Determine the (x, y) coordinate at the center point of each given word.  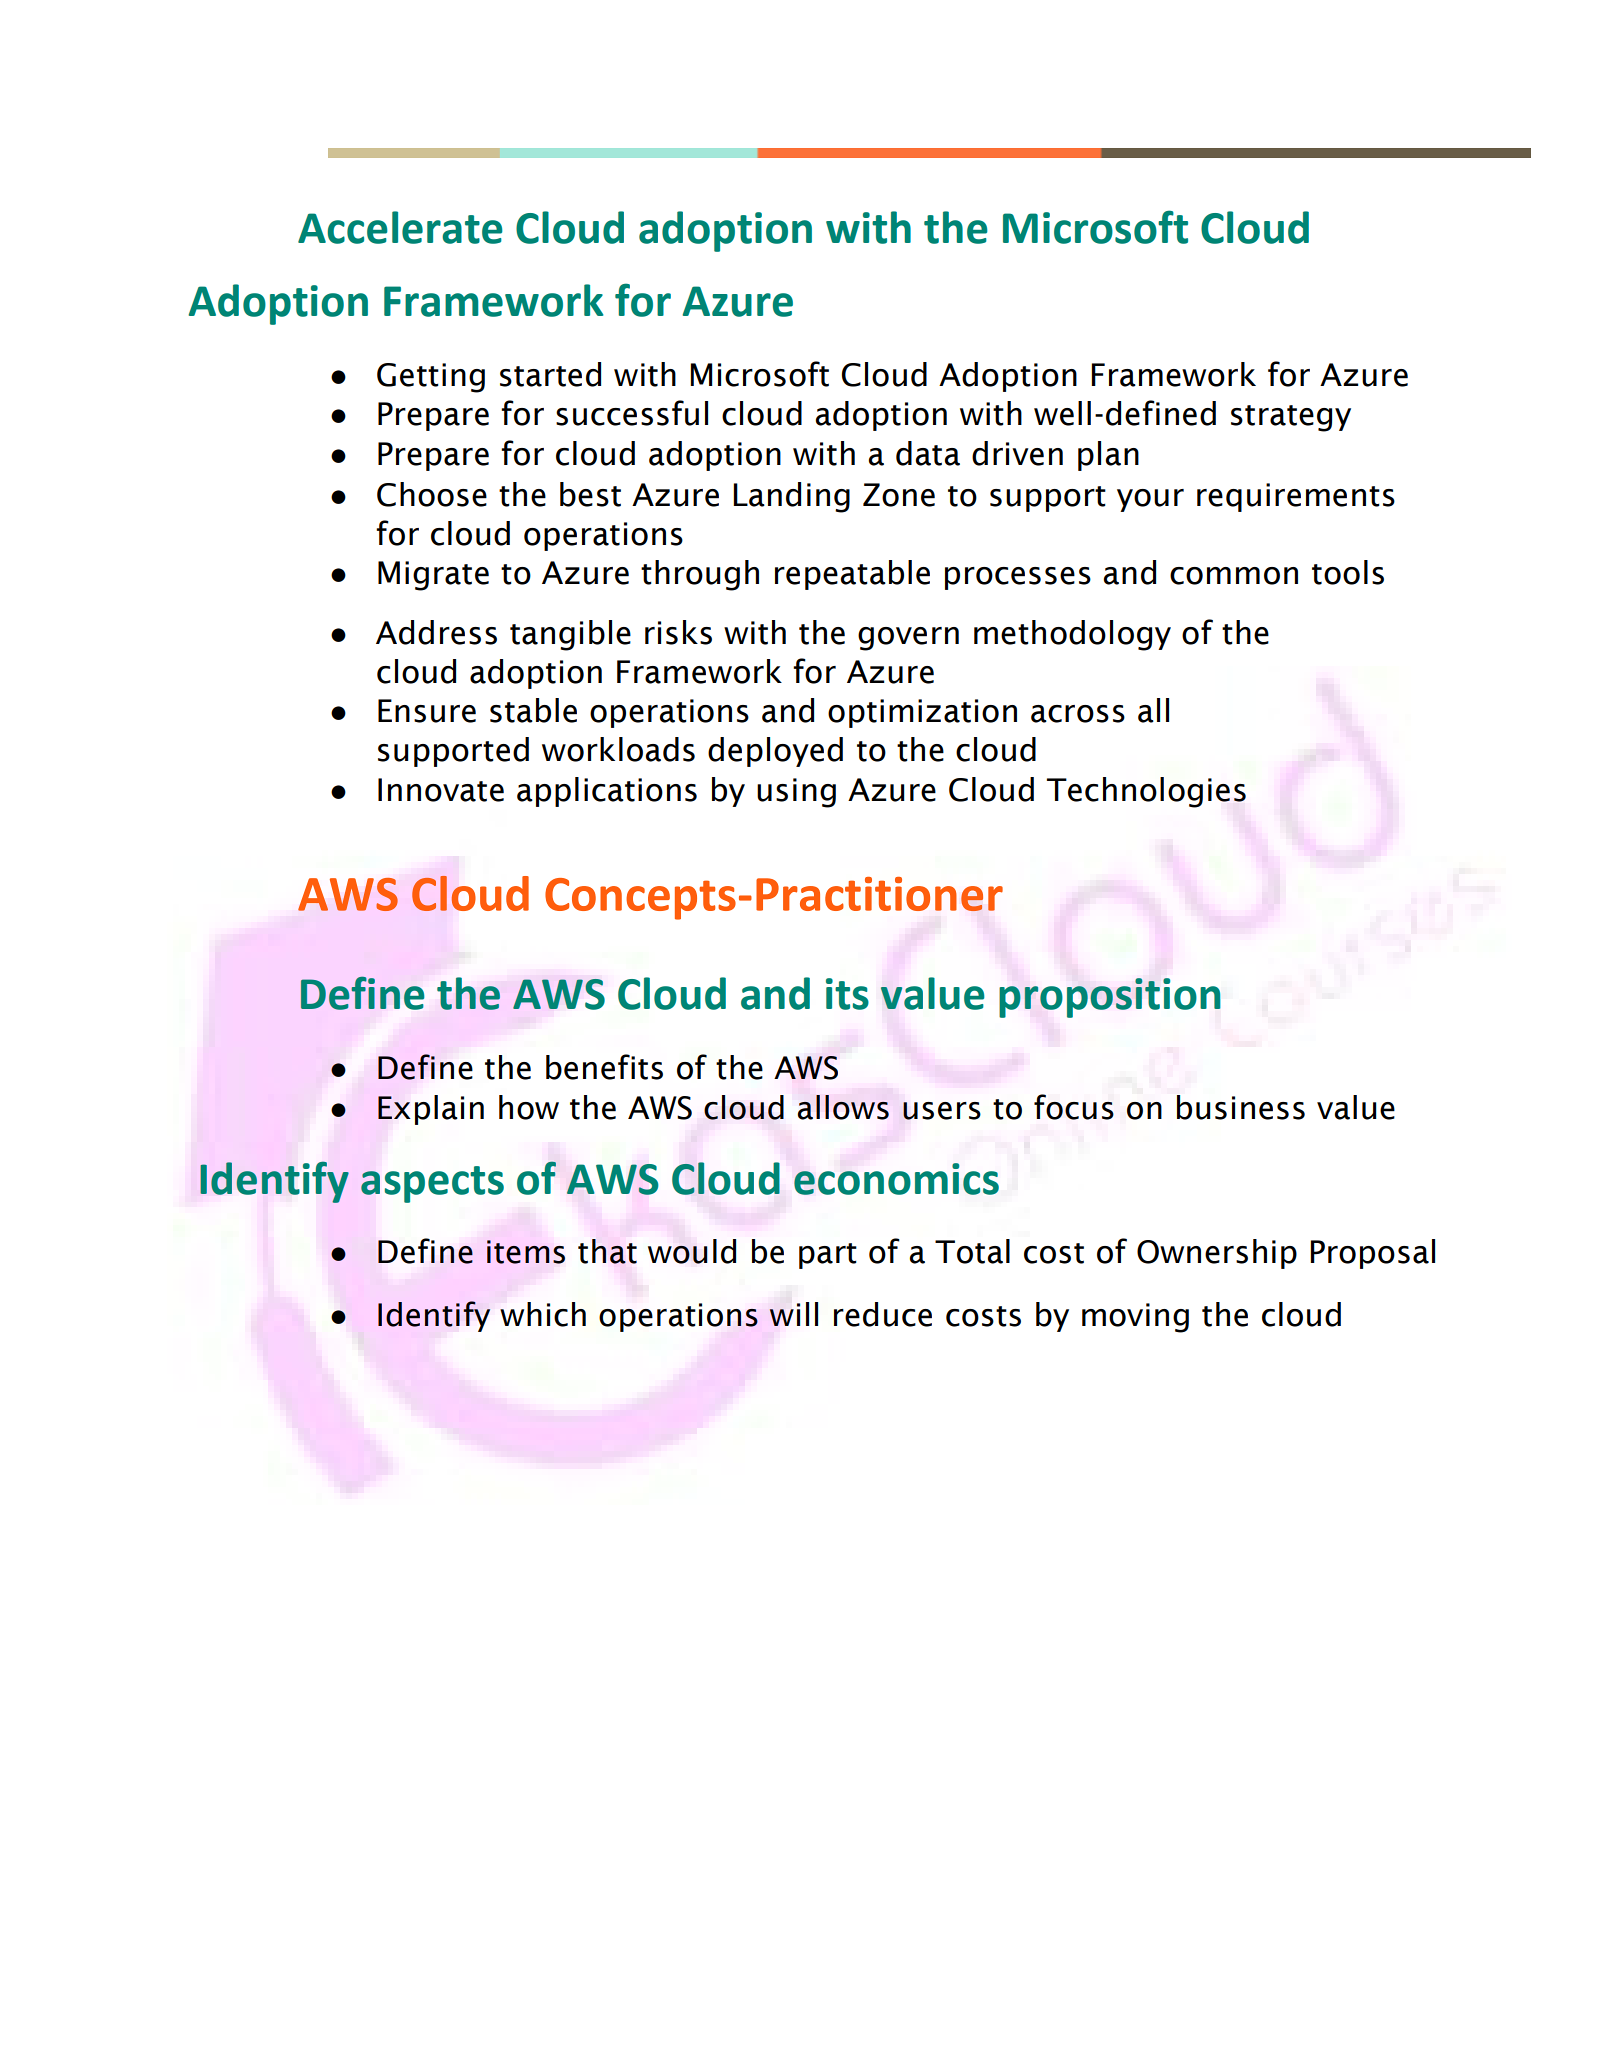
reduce (883, 1314)
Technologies (1146, 792)
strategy (1291, 418)
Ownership (1217, 1254)
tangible (570, 635)
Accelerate (400, 227)
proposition (1110, 998)
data (928, 453)
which (543, 1314)
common (1234, 576)
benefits (604, 1067)
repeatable (852, 575)
